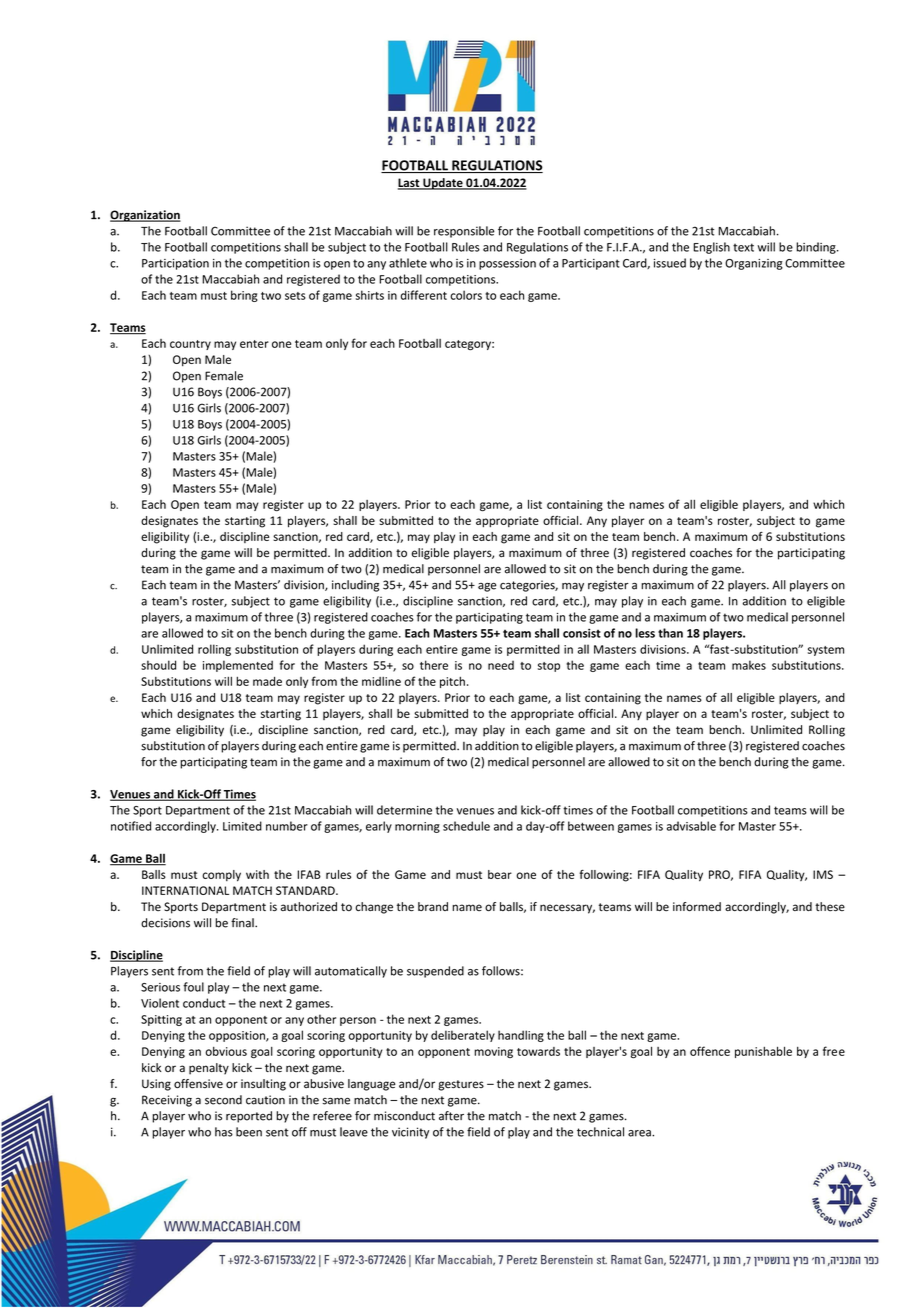 The width and height of the screenshot is (924, 1308). Describe the element at coordinates (355, 586) in the screenshot. I see `including` at that location.
